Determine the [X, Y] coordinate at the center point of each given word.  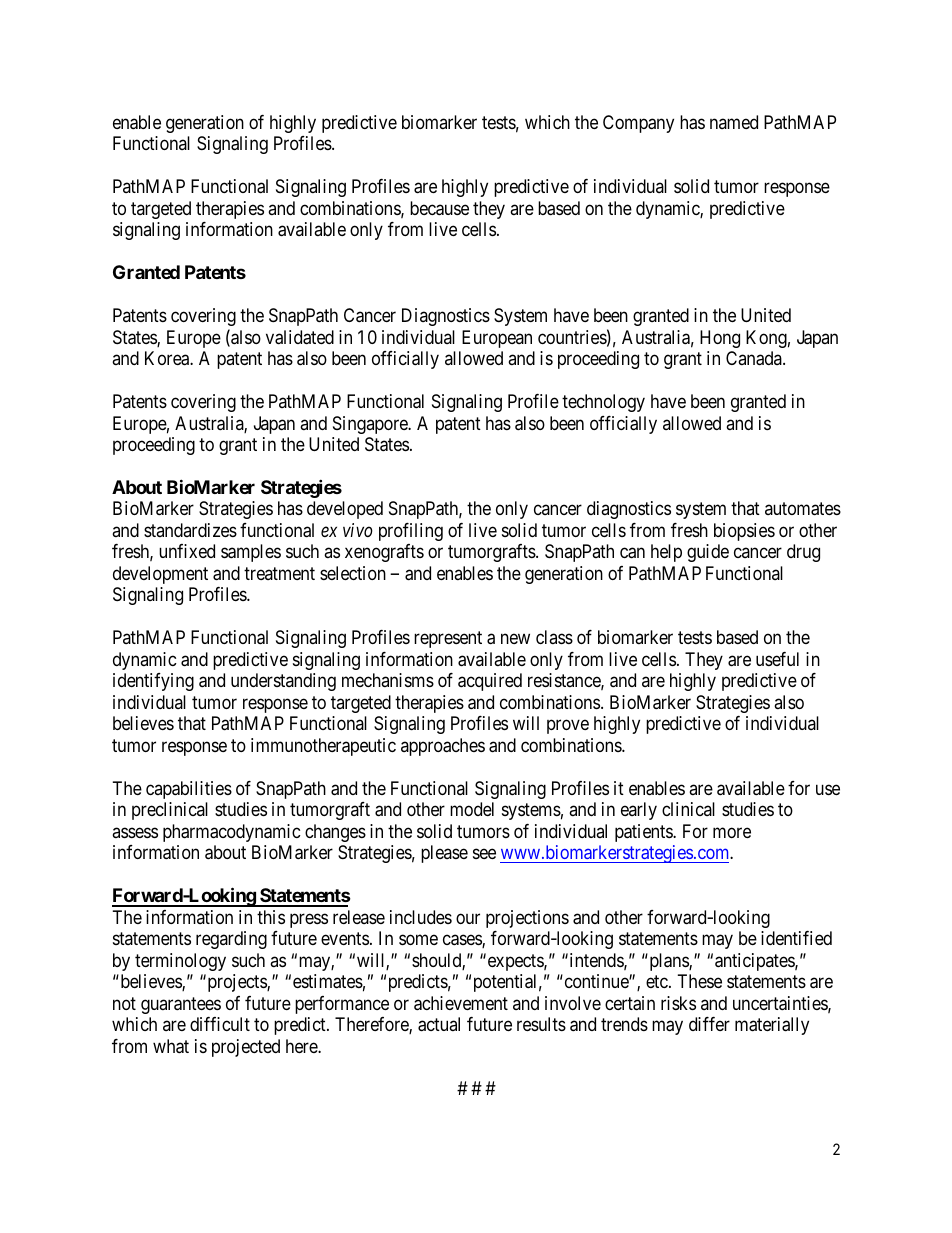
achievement [461, 1003]
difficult [220, 1024]
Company [638, 124]
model [472, 809]
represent [448, 640]
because [439, 208]
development [160, 575]
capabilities [189, 790]
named [734, 122]
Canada [755, 358]
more [732, 832]
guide [708, 553]
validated [300, 337]
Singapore [371, 425]
